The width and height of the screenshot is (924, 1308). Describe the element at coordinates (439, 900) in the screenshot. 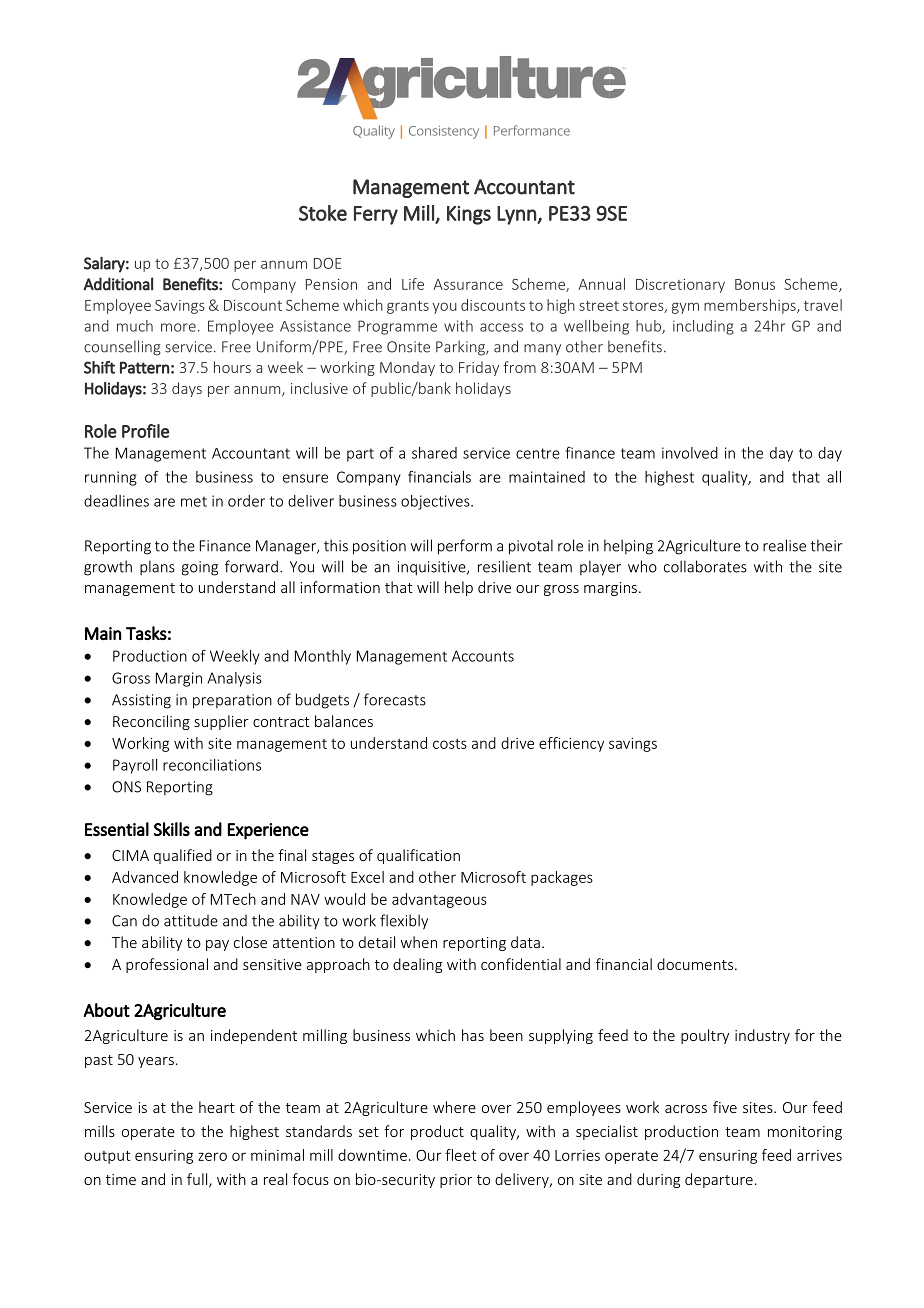

I see `advantageous` at that location.
